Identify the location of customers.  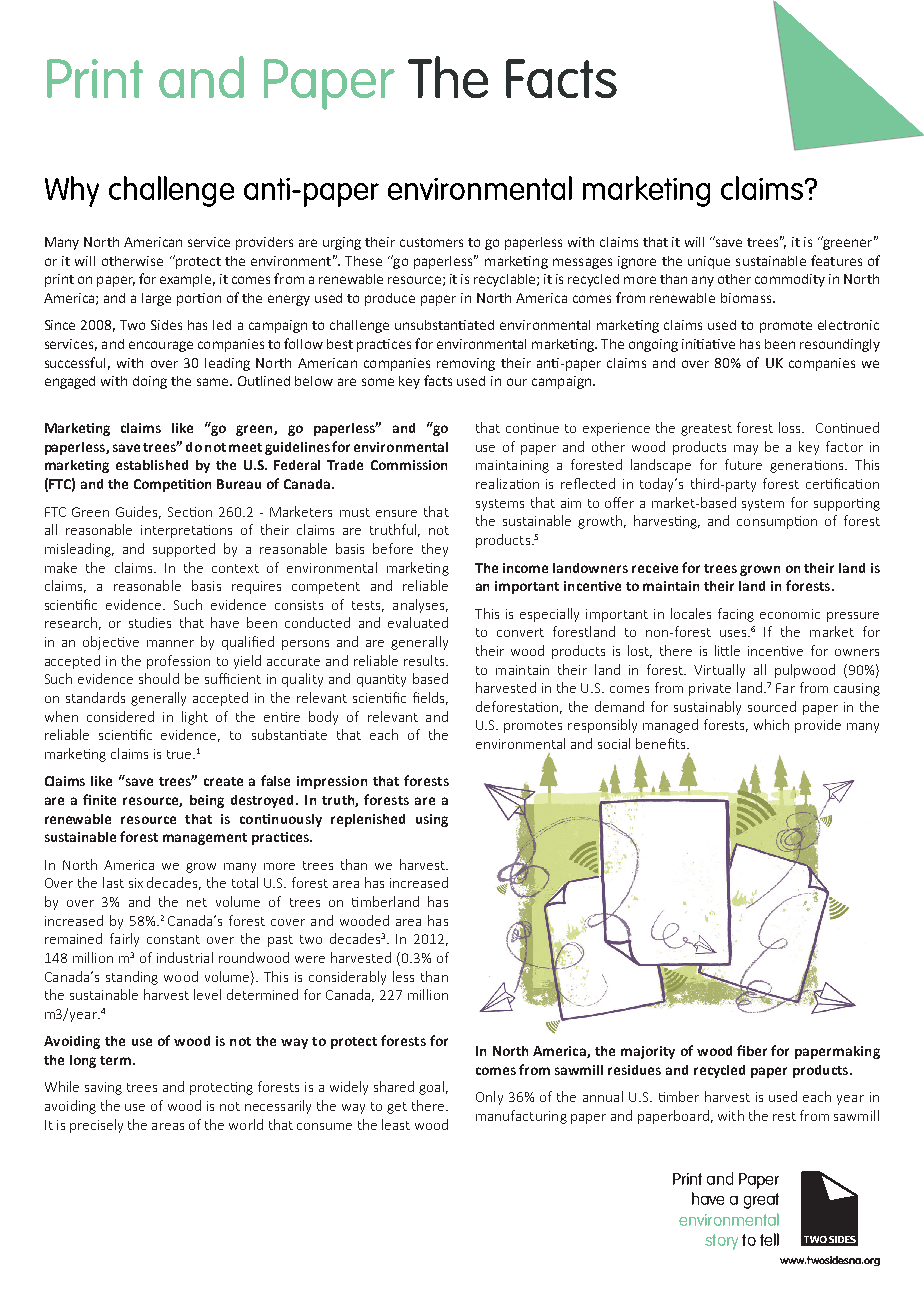
(431, 242).
